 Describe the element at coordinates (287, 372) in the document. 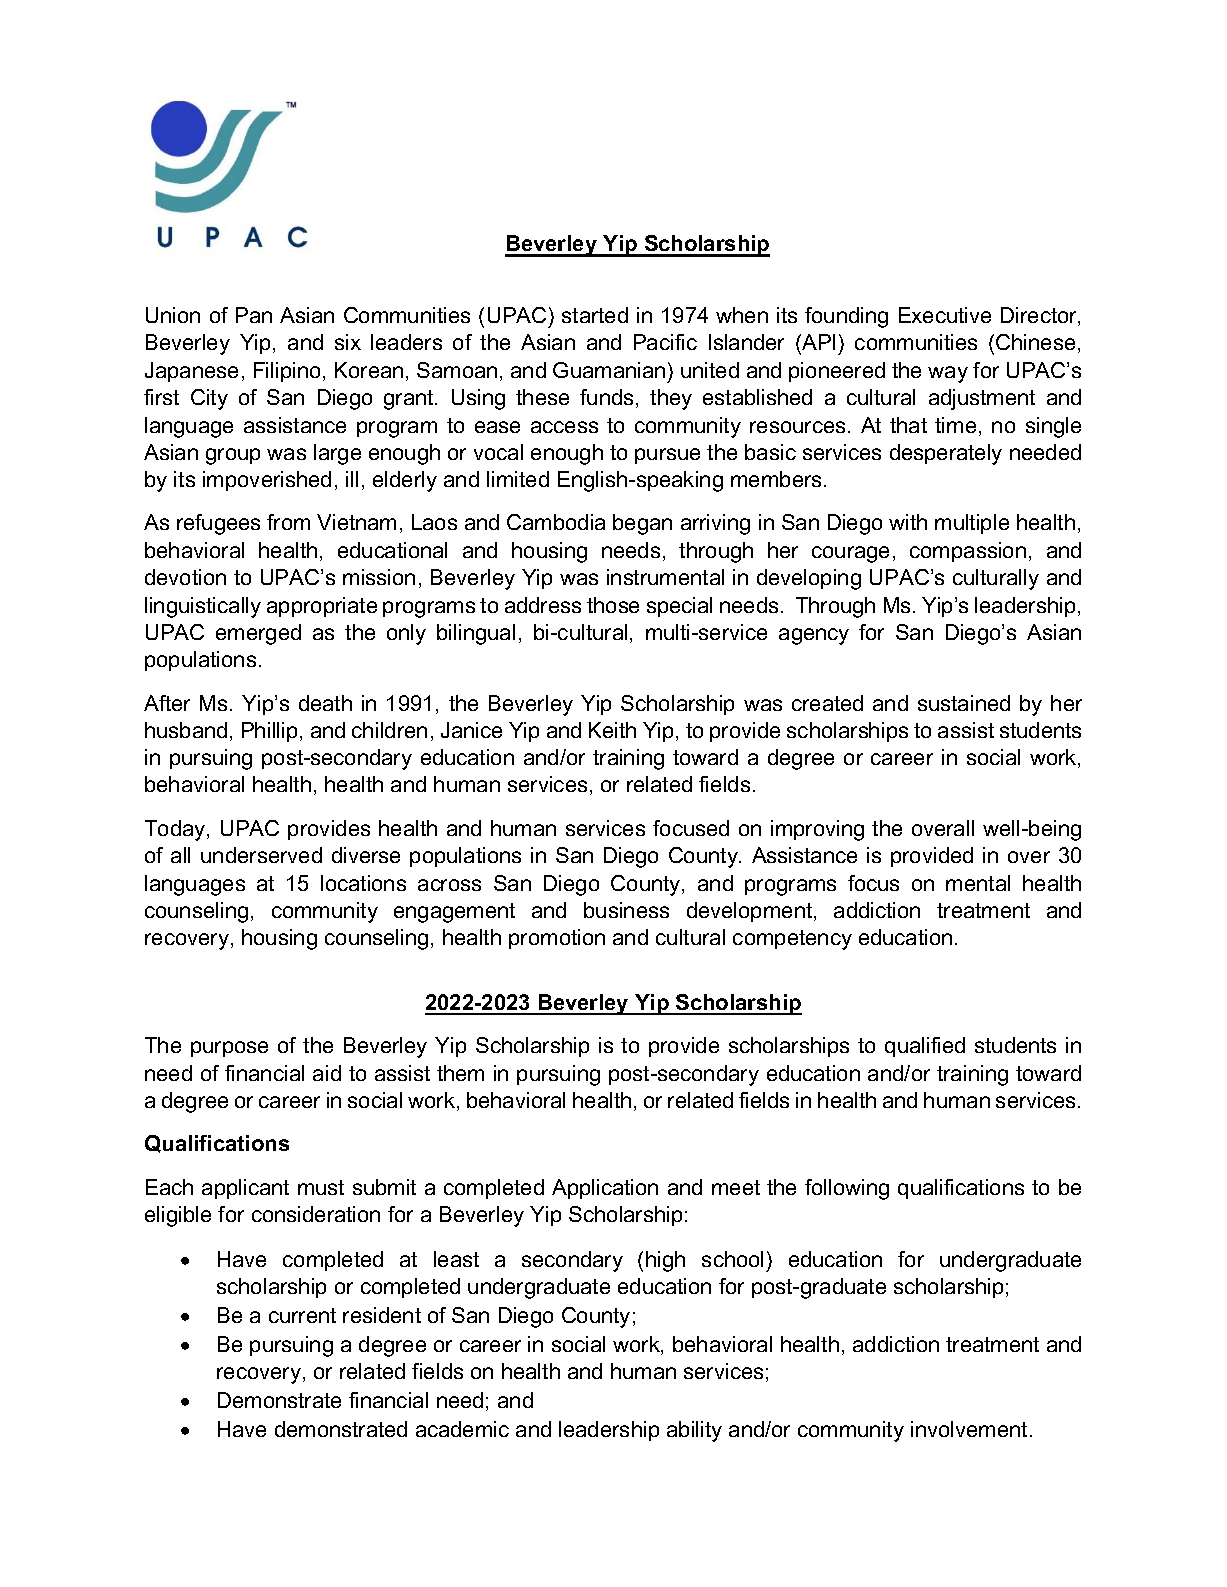

I see `Filipino` at that location.
